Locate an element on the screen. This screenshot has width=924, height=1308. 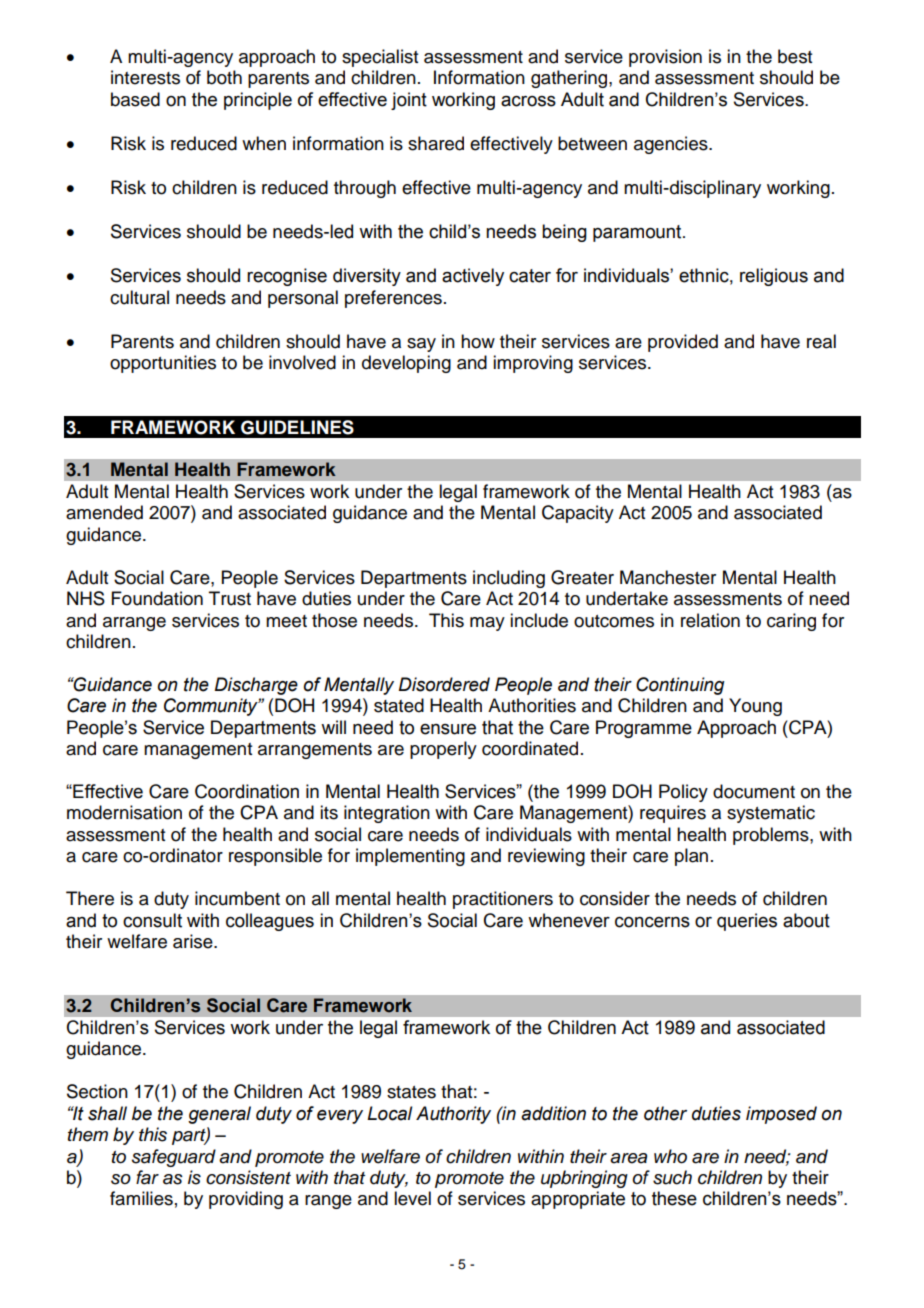
such is located at coordinates (672, 1177).
